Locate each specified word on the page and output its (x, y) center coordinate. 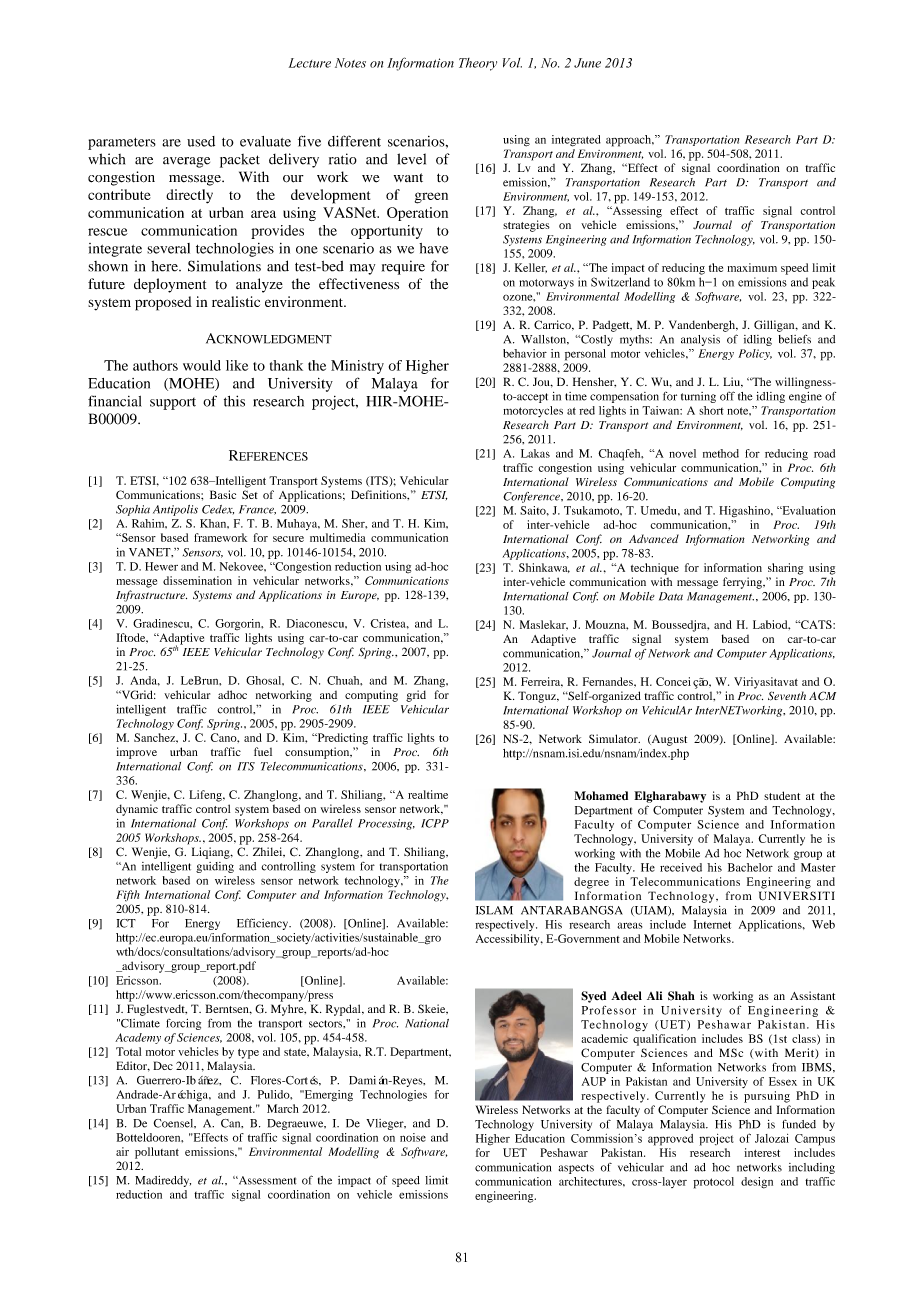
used (201, 141)
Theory (478, 64)
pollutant (157, 1153)
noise (413, 1137)
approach (630, 141)
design (757, 1183)
